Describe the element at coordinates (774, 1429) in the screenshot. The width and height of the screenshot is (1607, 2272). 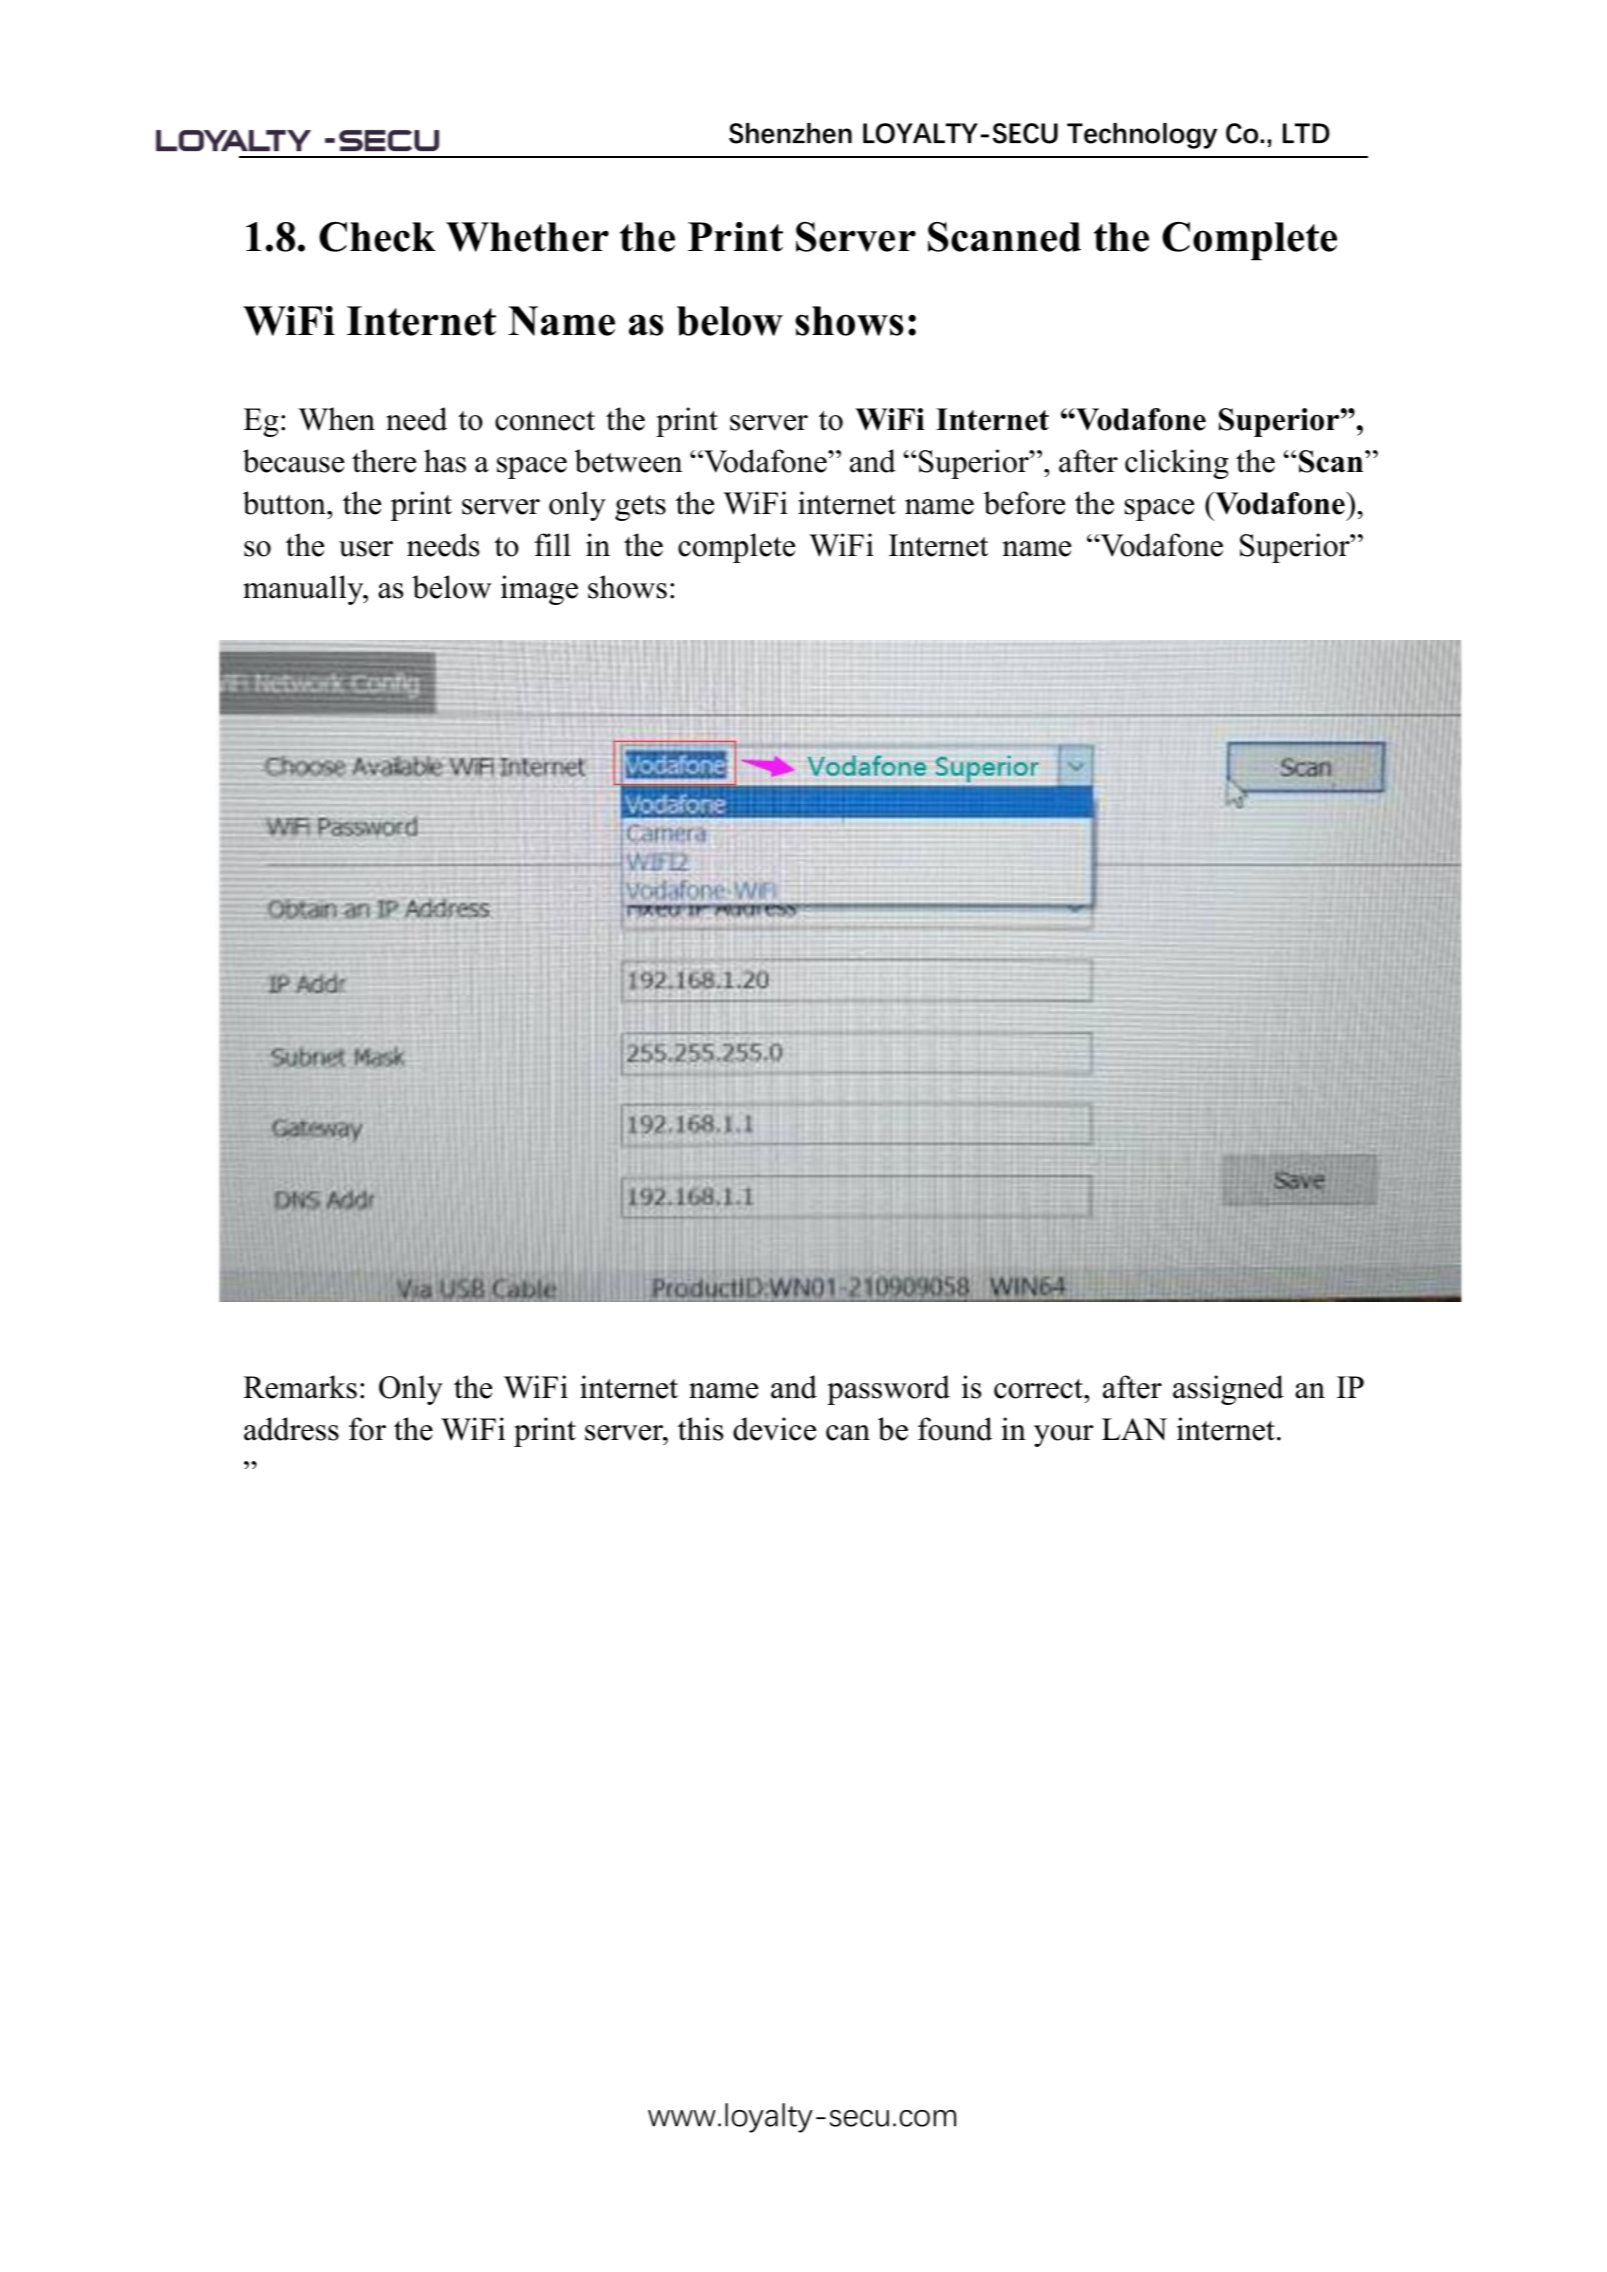
I see `device` at that location.
